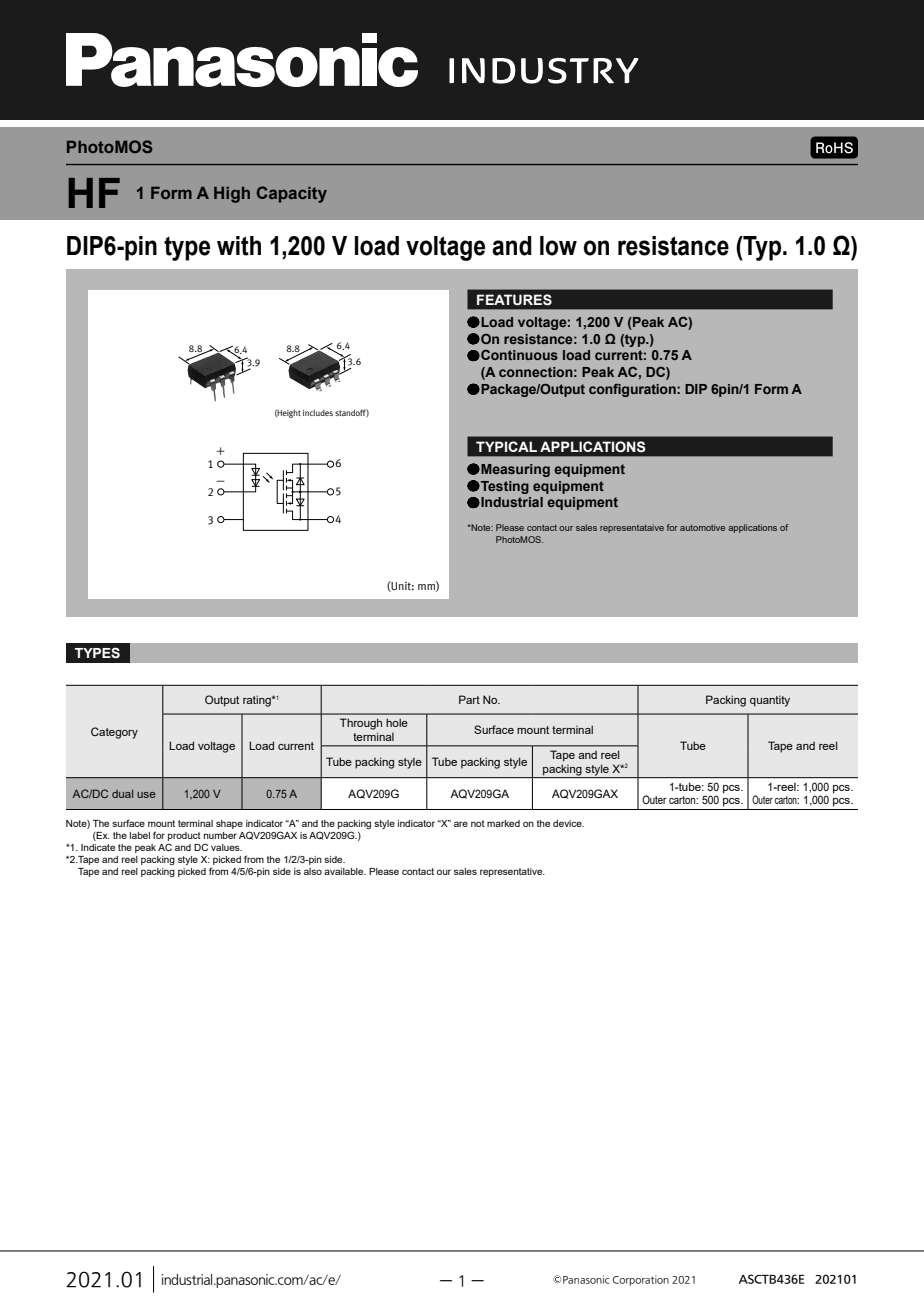 Image resolution: width=924 pixels, height=1308 pixels. Describe the element at coordinates (514, 300) in the image. I see `FEATURES` at that location.
